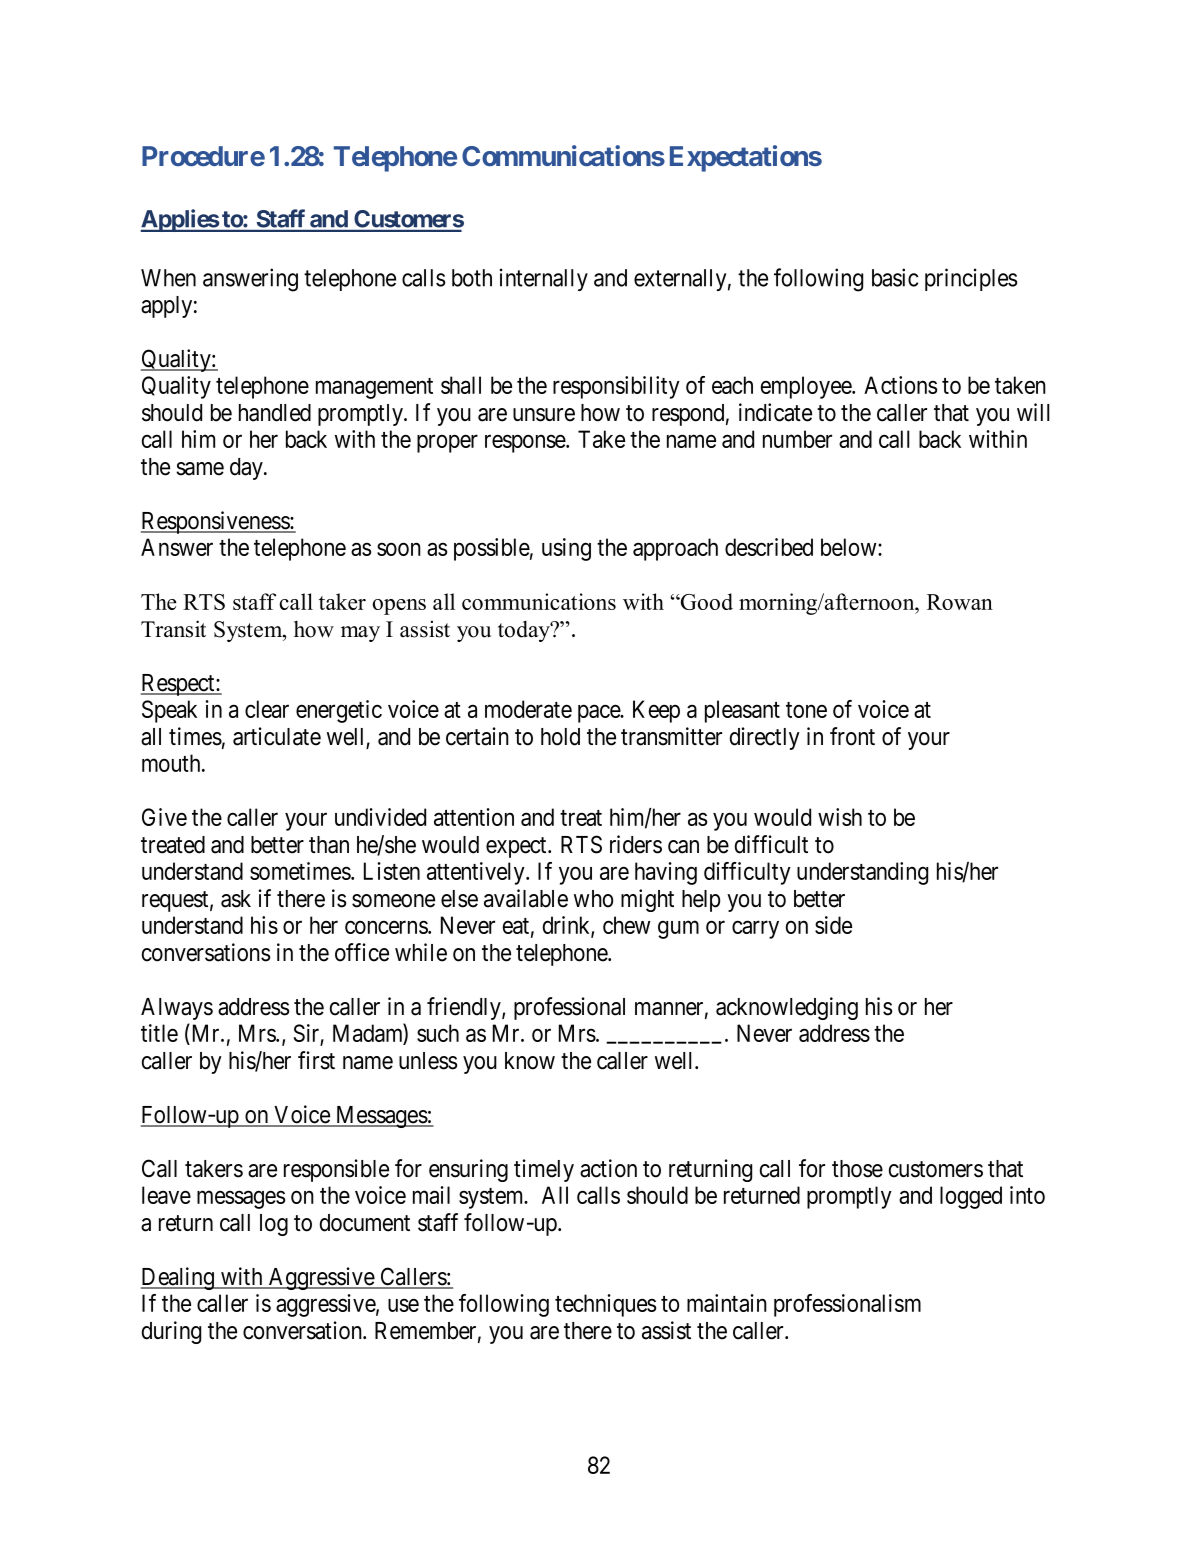  What do you see at coordinates (362, 952) in the image?
I see `office` at bounding box center [362, 952].
